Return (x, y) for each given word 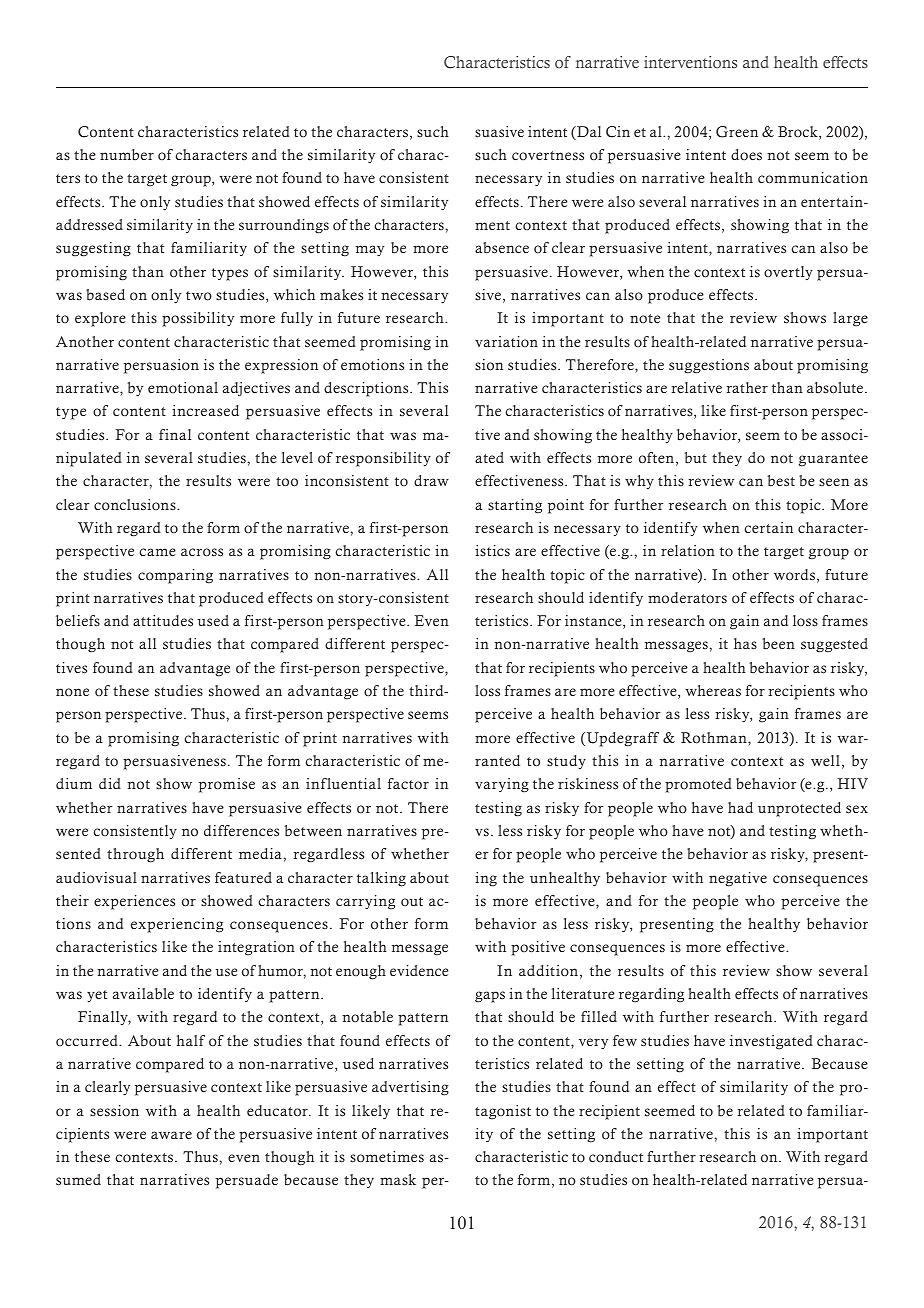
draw (431, 480)
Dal (588, 133)
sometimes (387, 1157)
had (740, 807)
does (746, 155)
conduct (616, 1157)
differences (241, 831)
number (127, 155)
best (781, 481)
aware (171, 1135)
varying (502, 785)
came (158, 552)
